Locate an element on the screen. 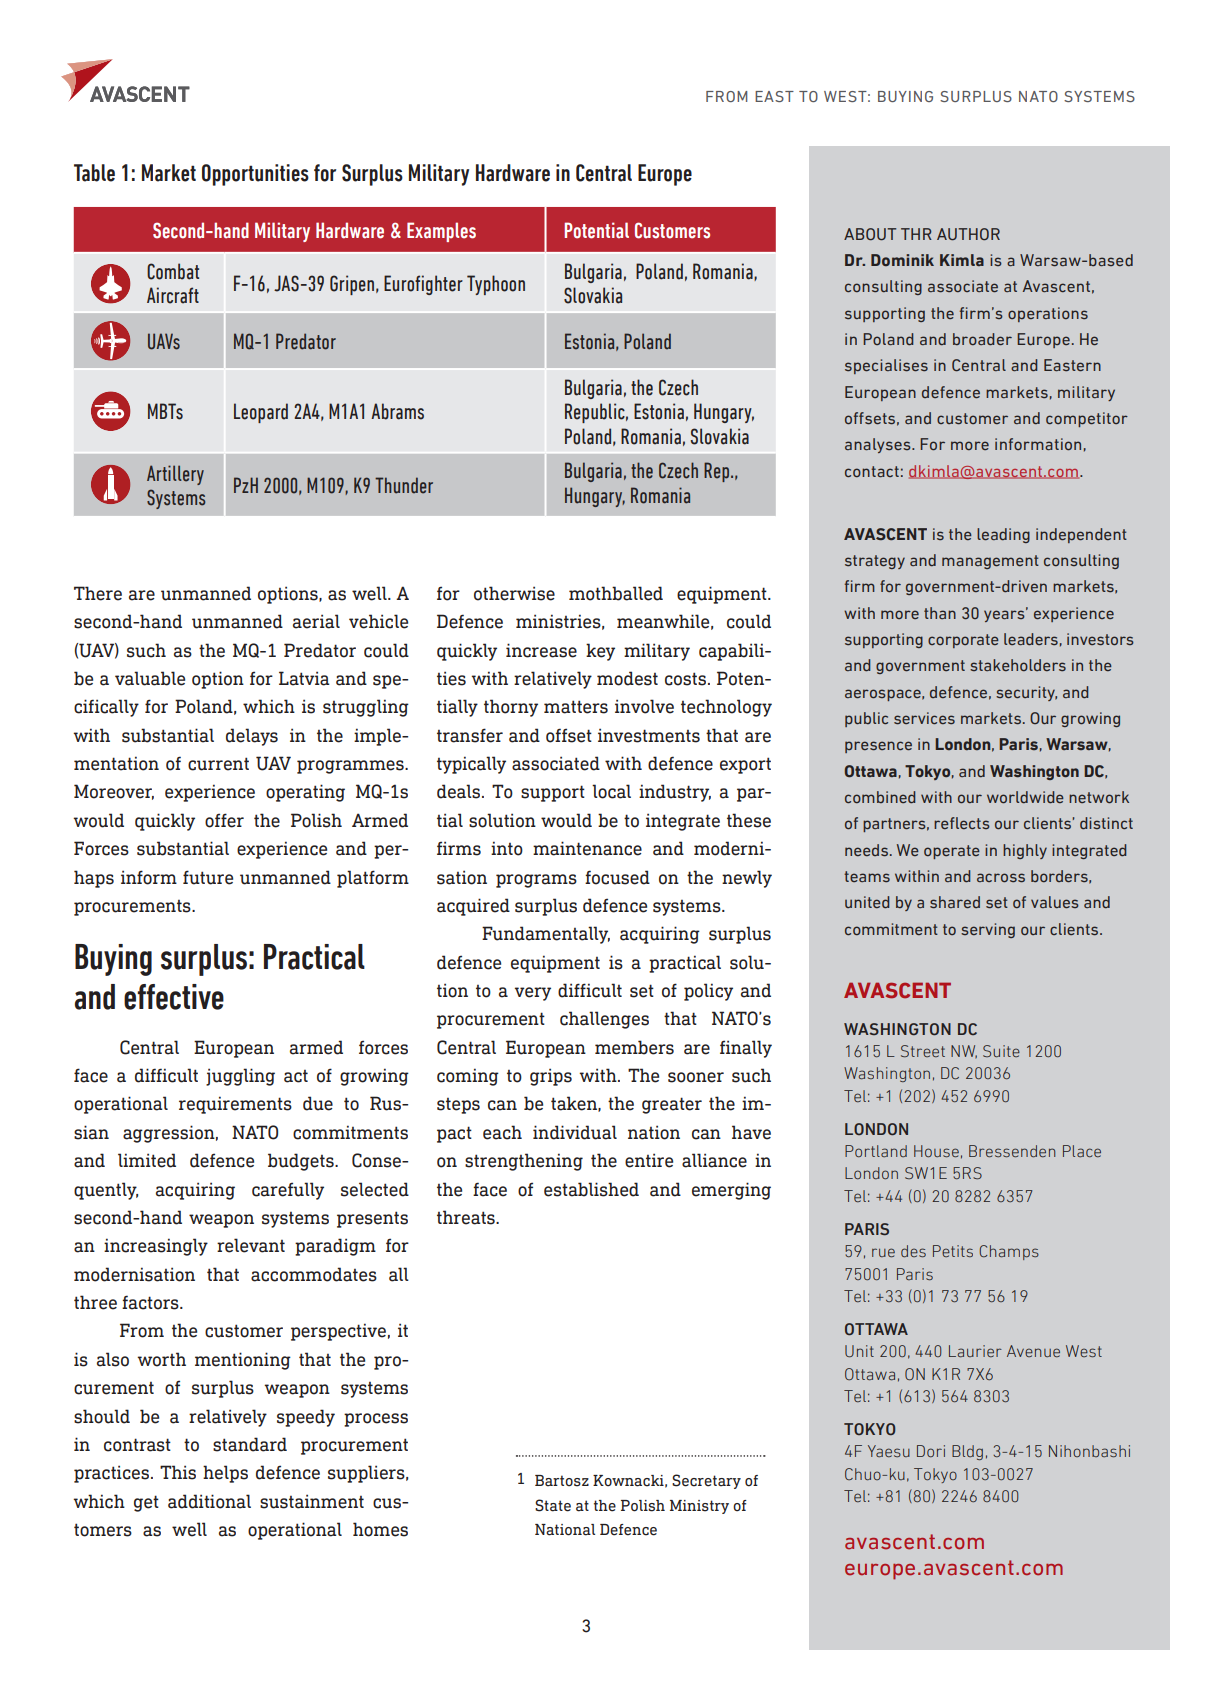 The width and height of the screenshot is (1207, 1706). limited is located at coordinates (147, 1160).
